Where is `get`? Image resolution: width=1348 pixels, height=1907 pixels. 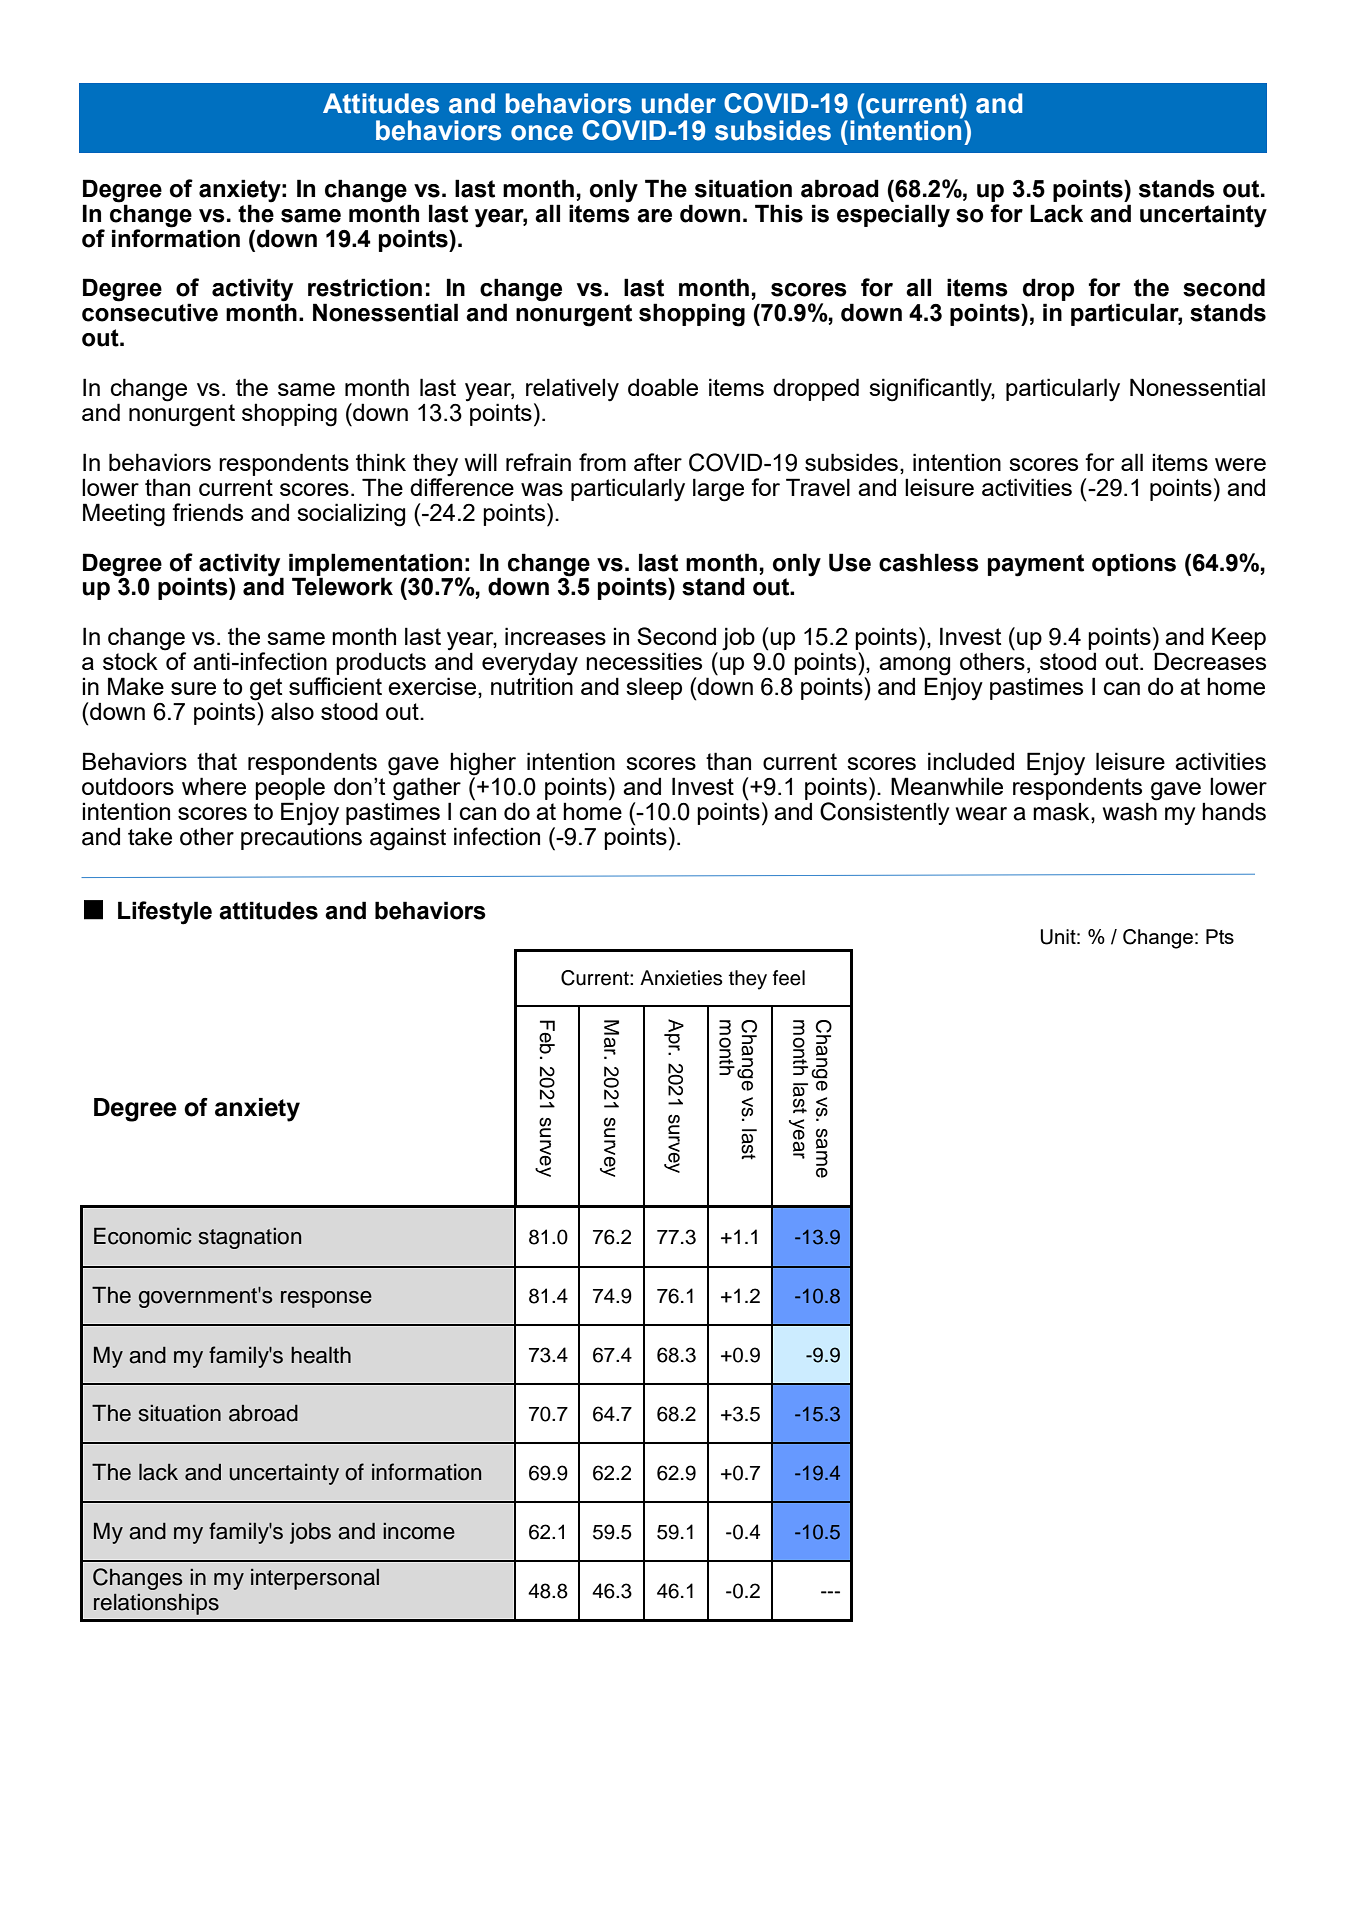 get is located at coordinates (266, 690).
